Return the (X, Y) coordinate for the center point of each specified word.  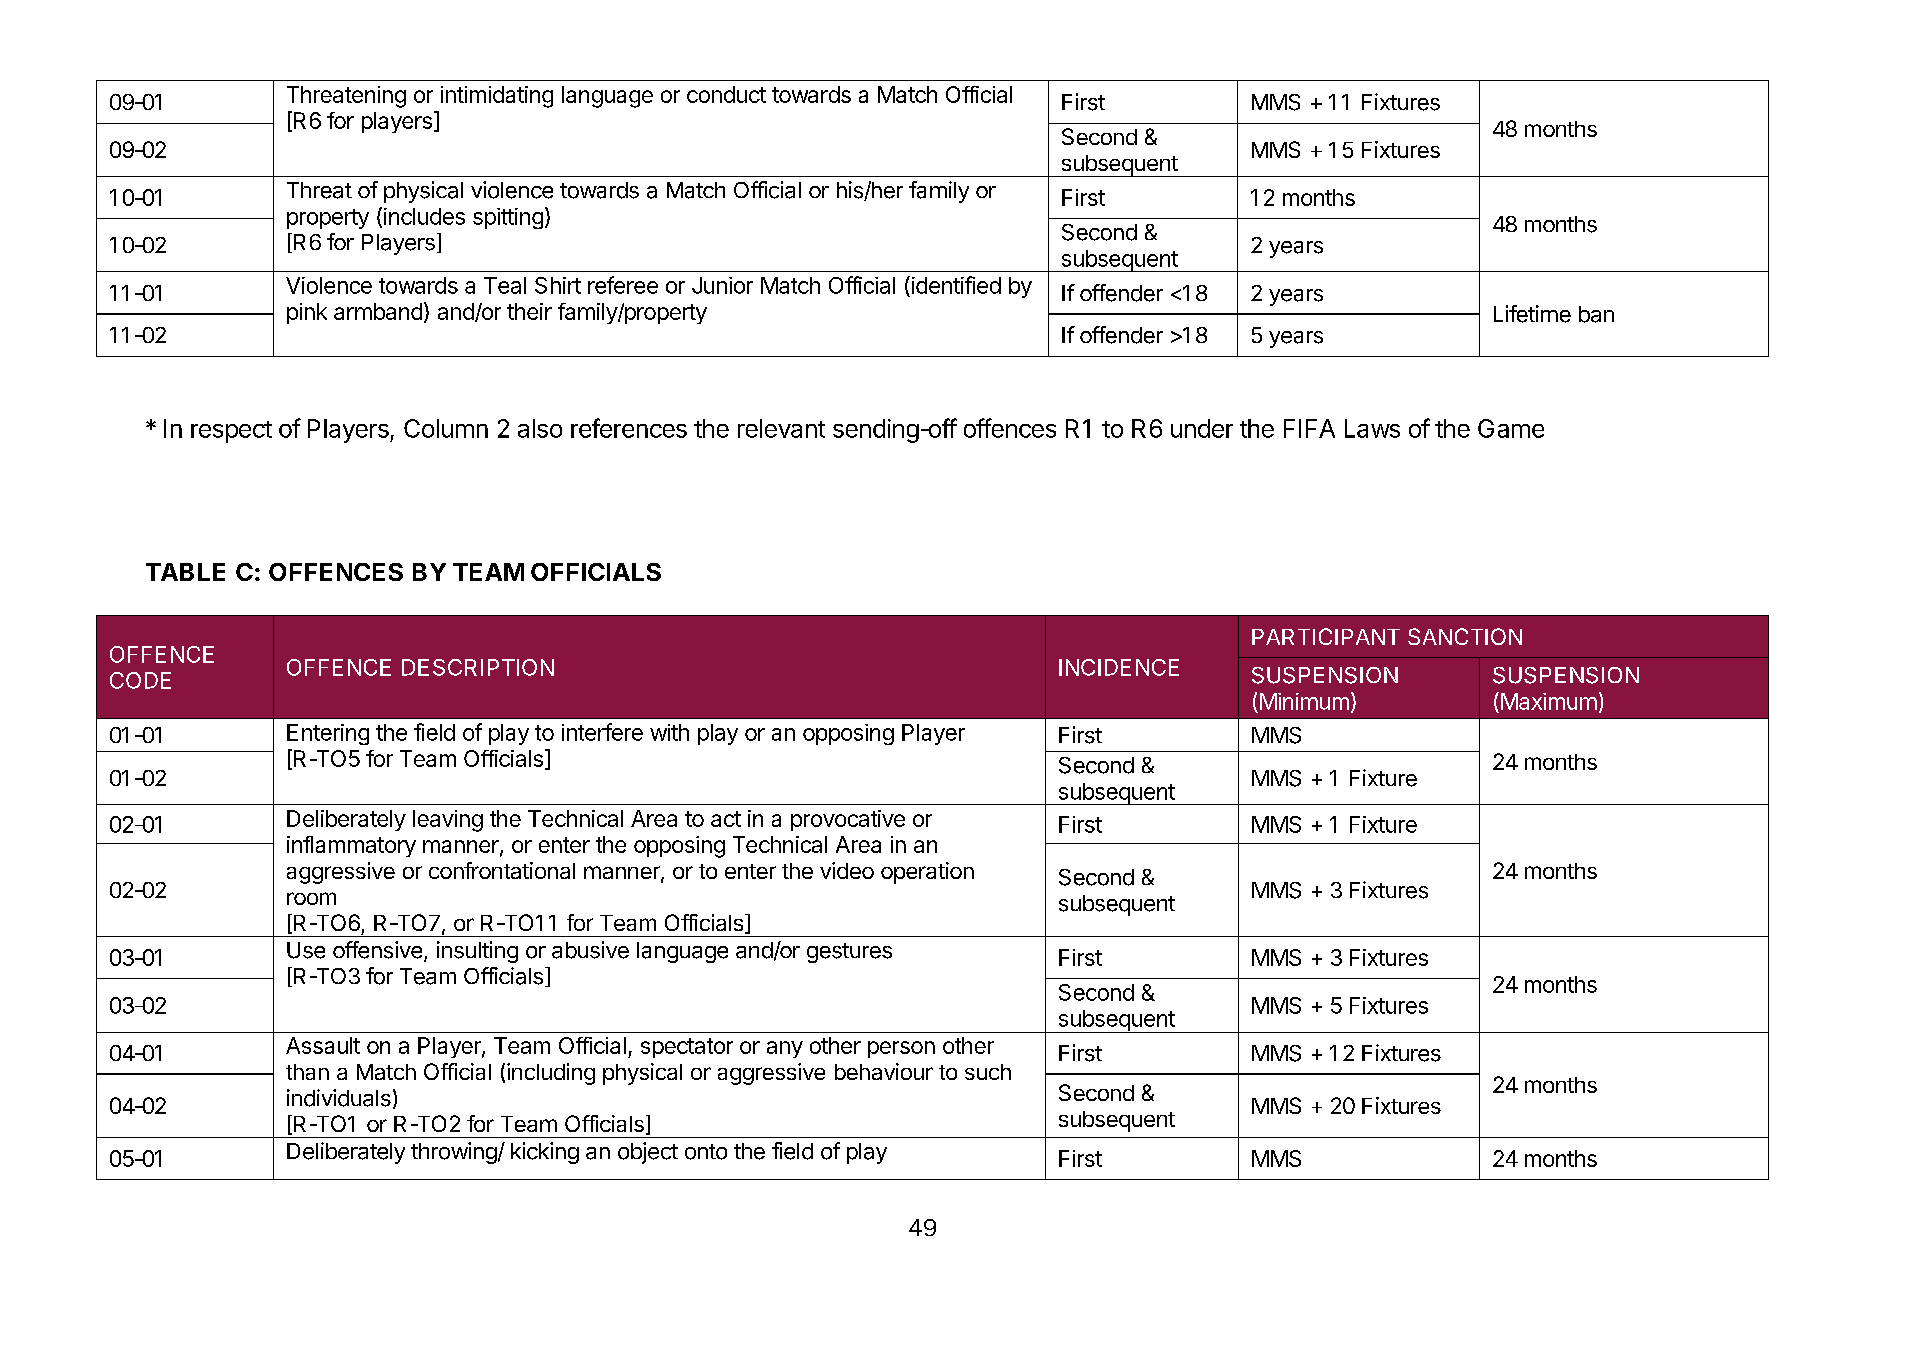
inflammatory (351, 846)
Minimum (1304, 701)
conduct (726, 94)
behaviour (884, 1071)
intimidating (497, 97)
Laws (1372, 428)
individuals (339, 1098)
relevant (781, 428)
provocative (848, 820)
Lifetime (1532, 314)
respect (231, 432)
